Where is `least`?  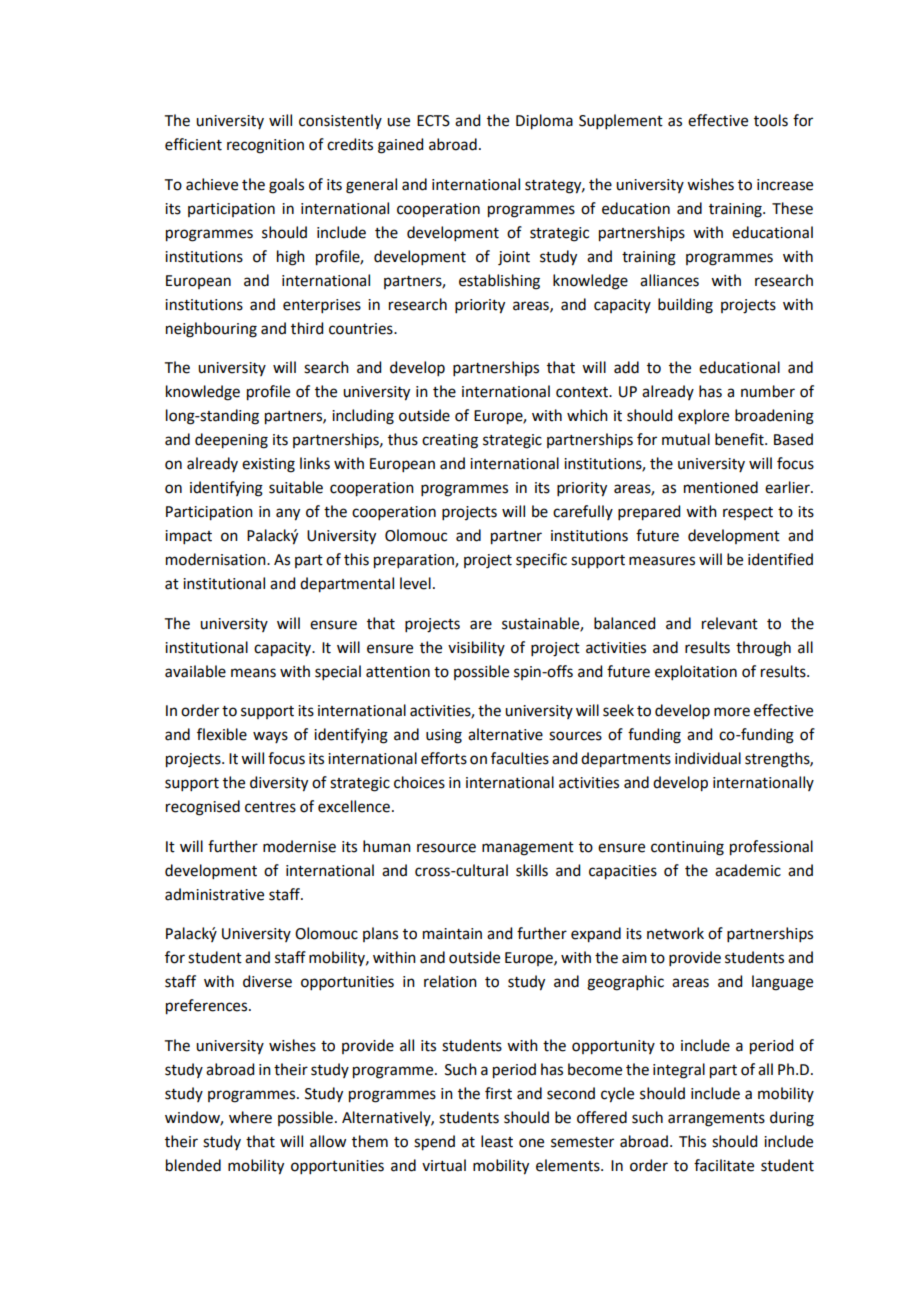 least is located at coordinates (497, 1141).
